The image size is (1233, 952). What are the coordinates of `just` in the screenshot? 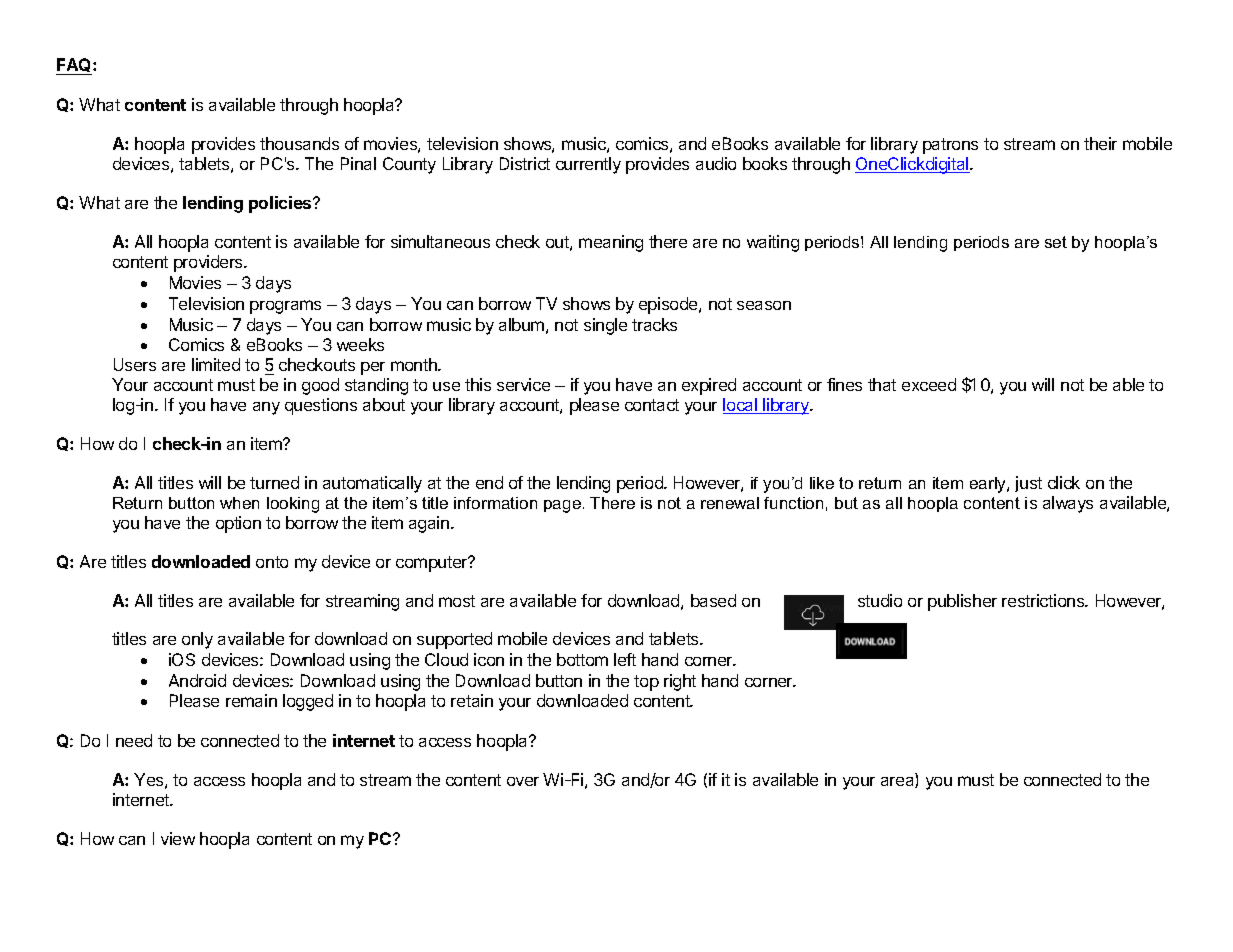 It's located at (1028, 484).
